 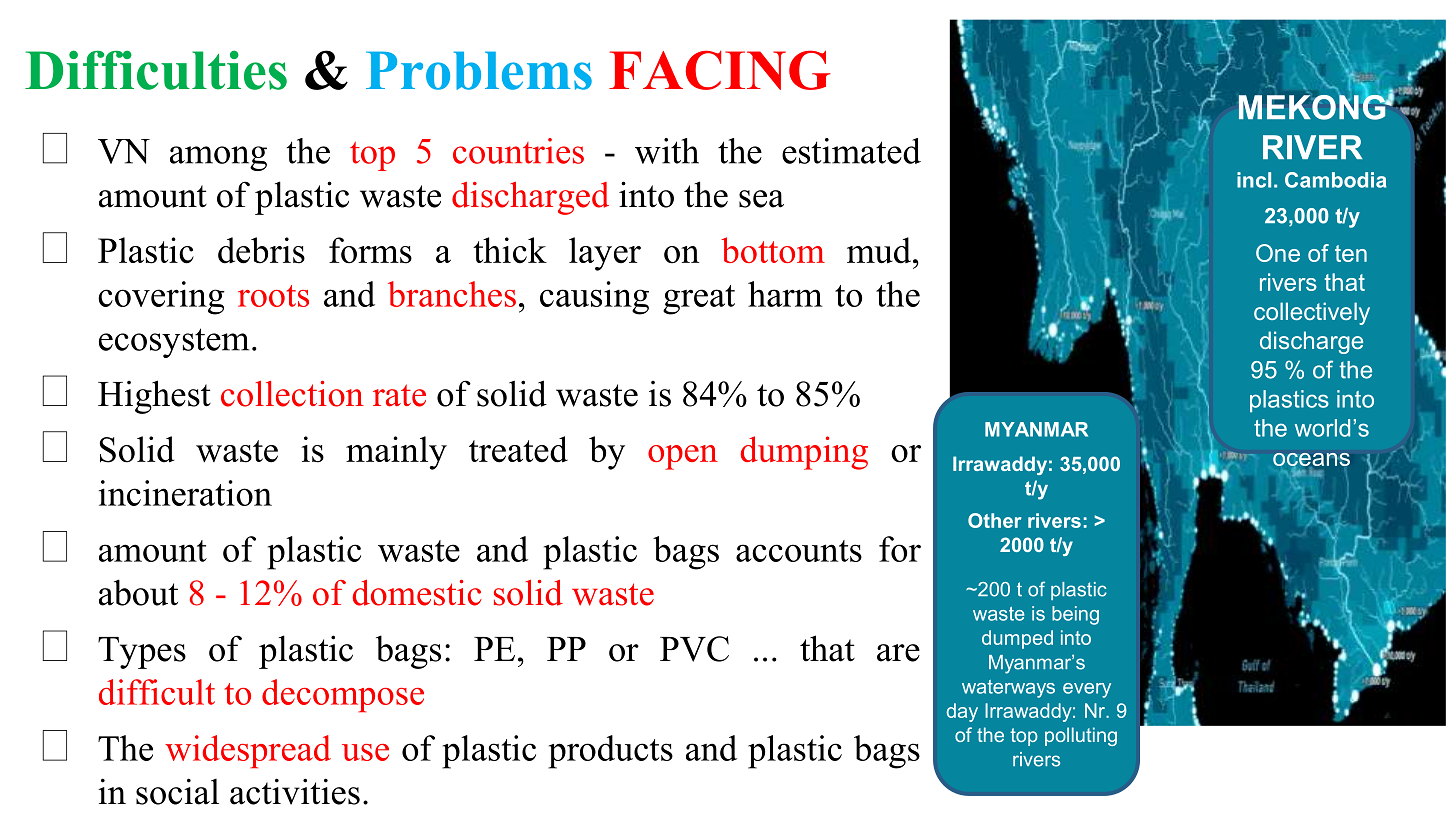 I want to click on dumping, so click(x=804, y=453).
